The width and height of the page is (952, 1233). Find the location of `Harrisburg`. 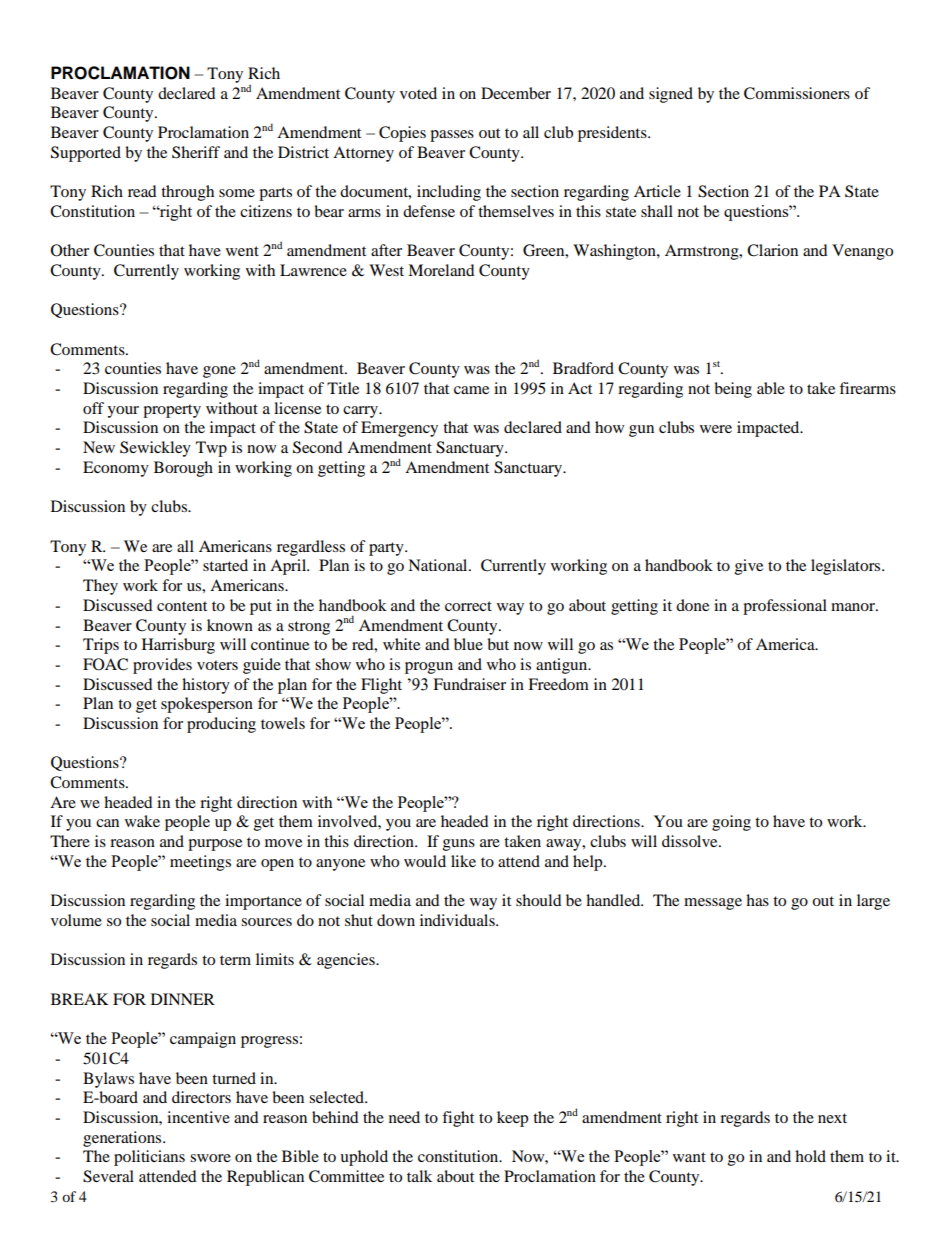

Harrisburg is located at coordinates (178, 646).
